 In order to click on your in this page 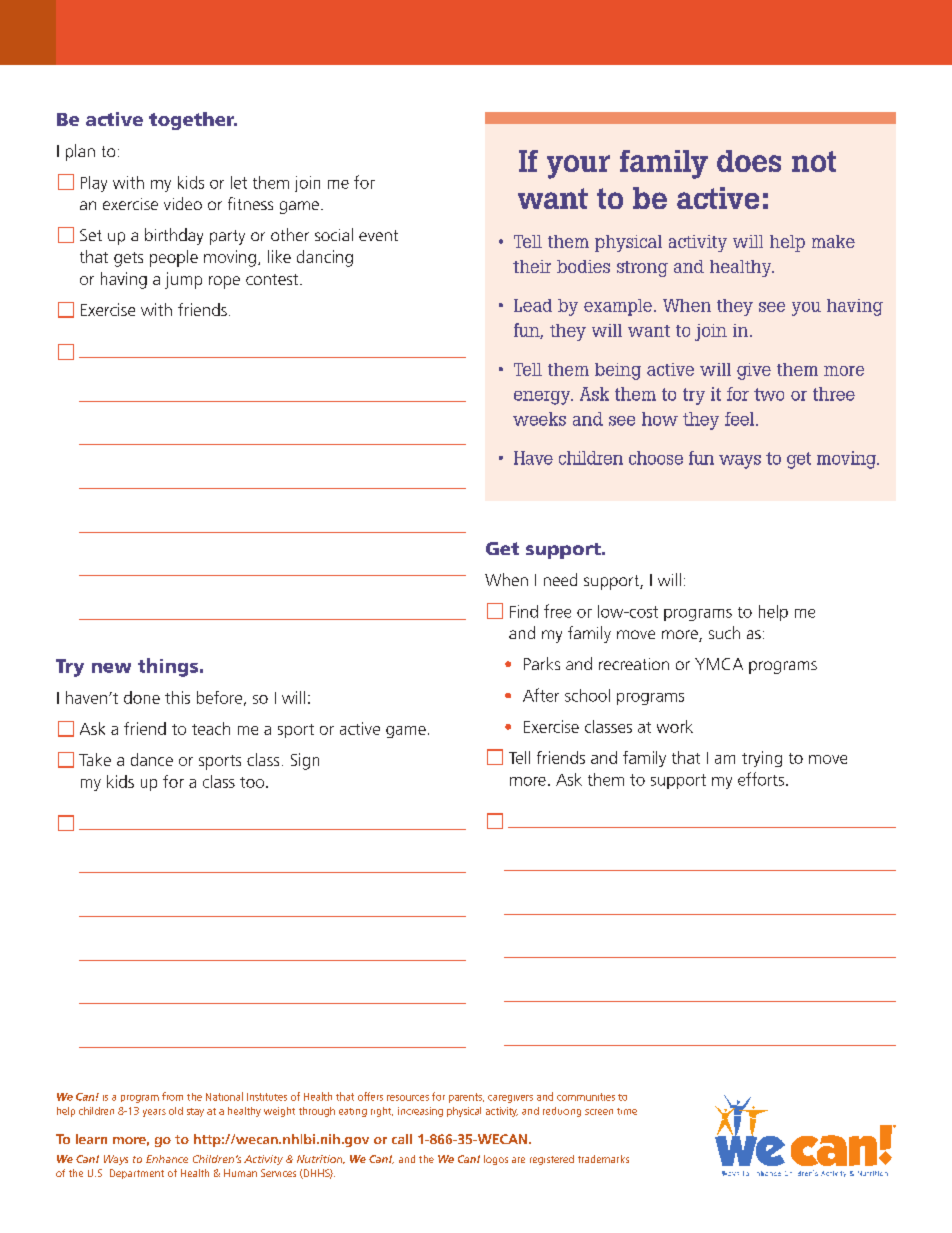, I will do `click(578, 167)`.
